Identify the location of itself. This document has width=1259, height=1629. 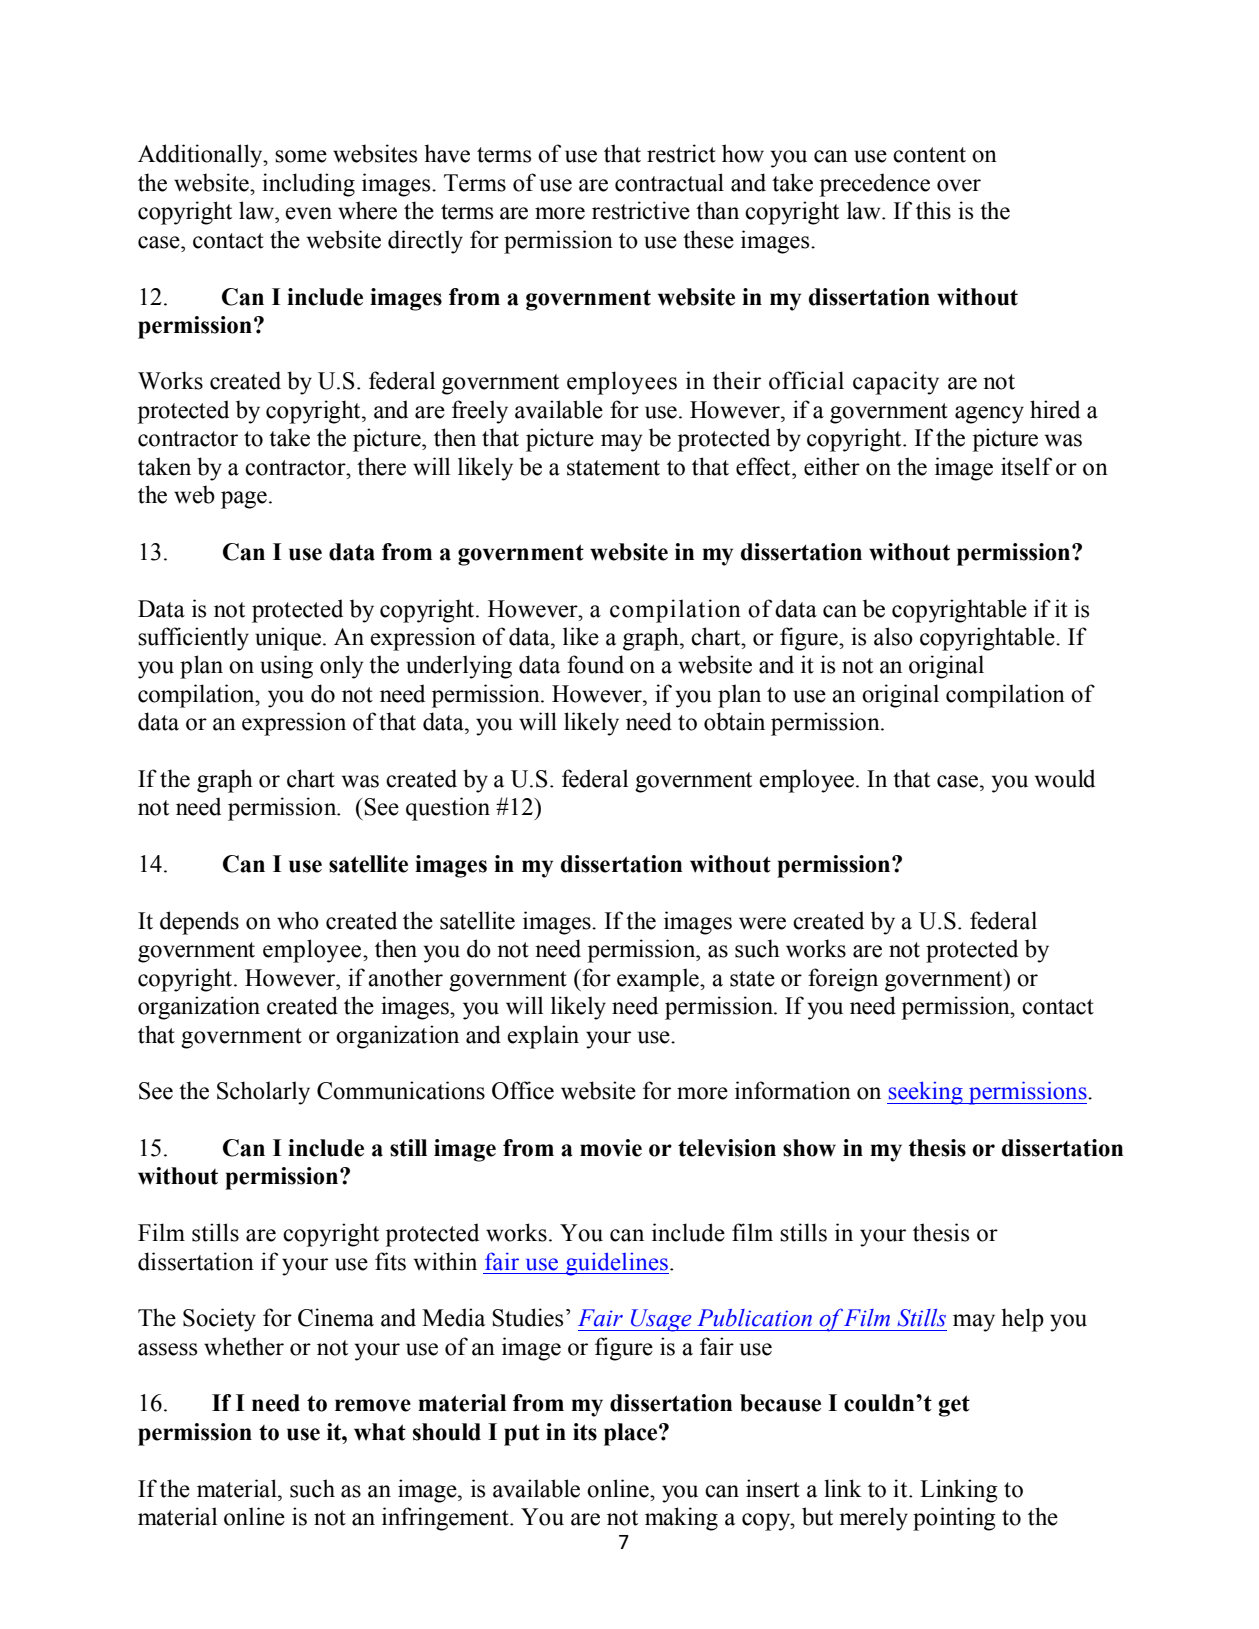
(1026, 466).
